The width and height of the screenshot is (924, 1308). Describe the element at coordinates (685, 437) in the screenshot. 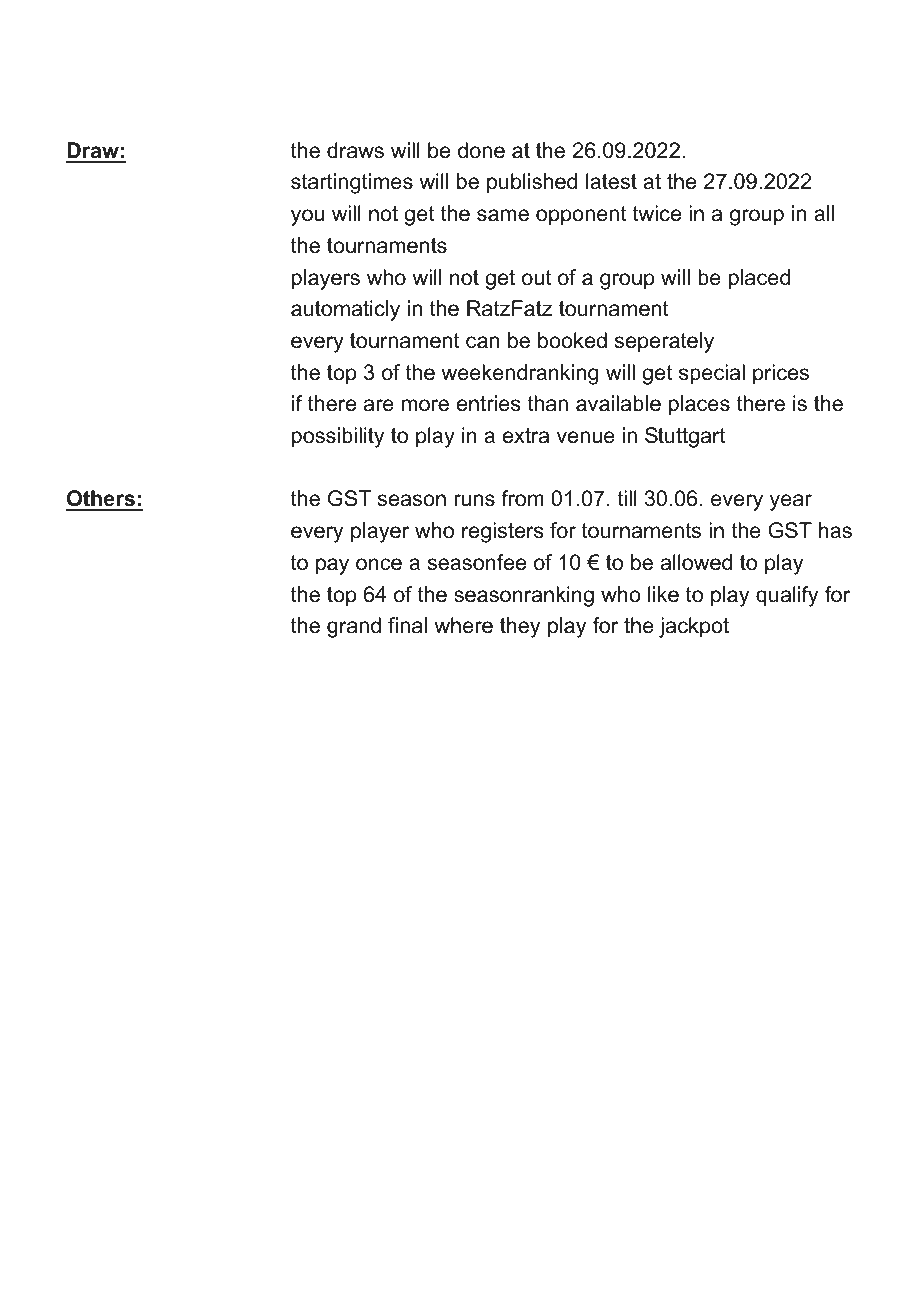

I see `Stuttgart` at that location.
